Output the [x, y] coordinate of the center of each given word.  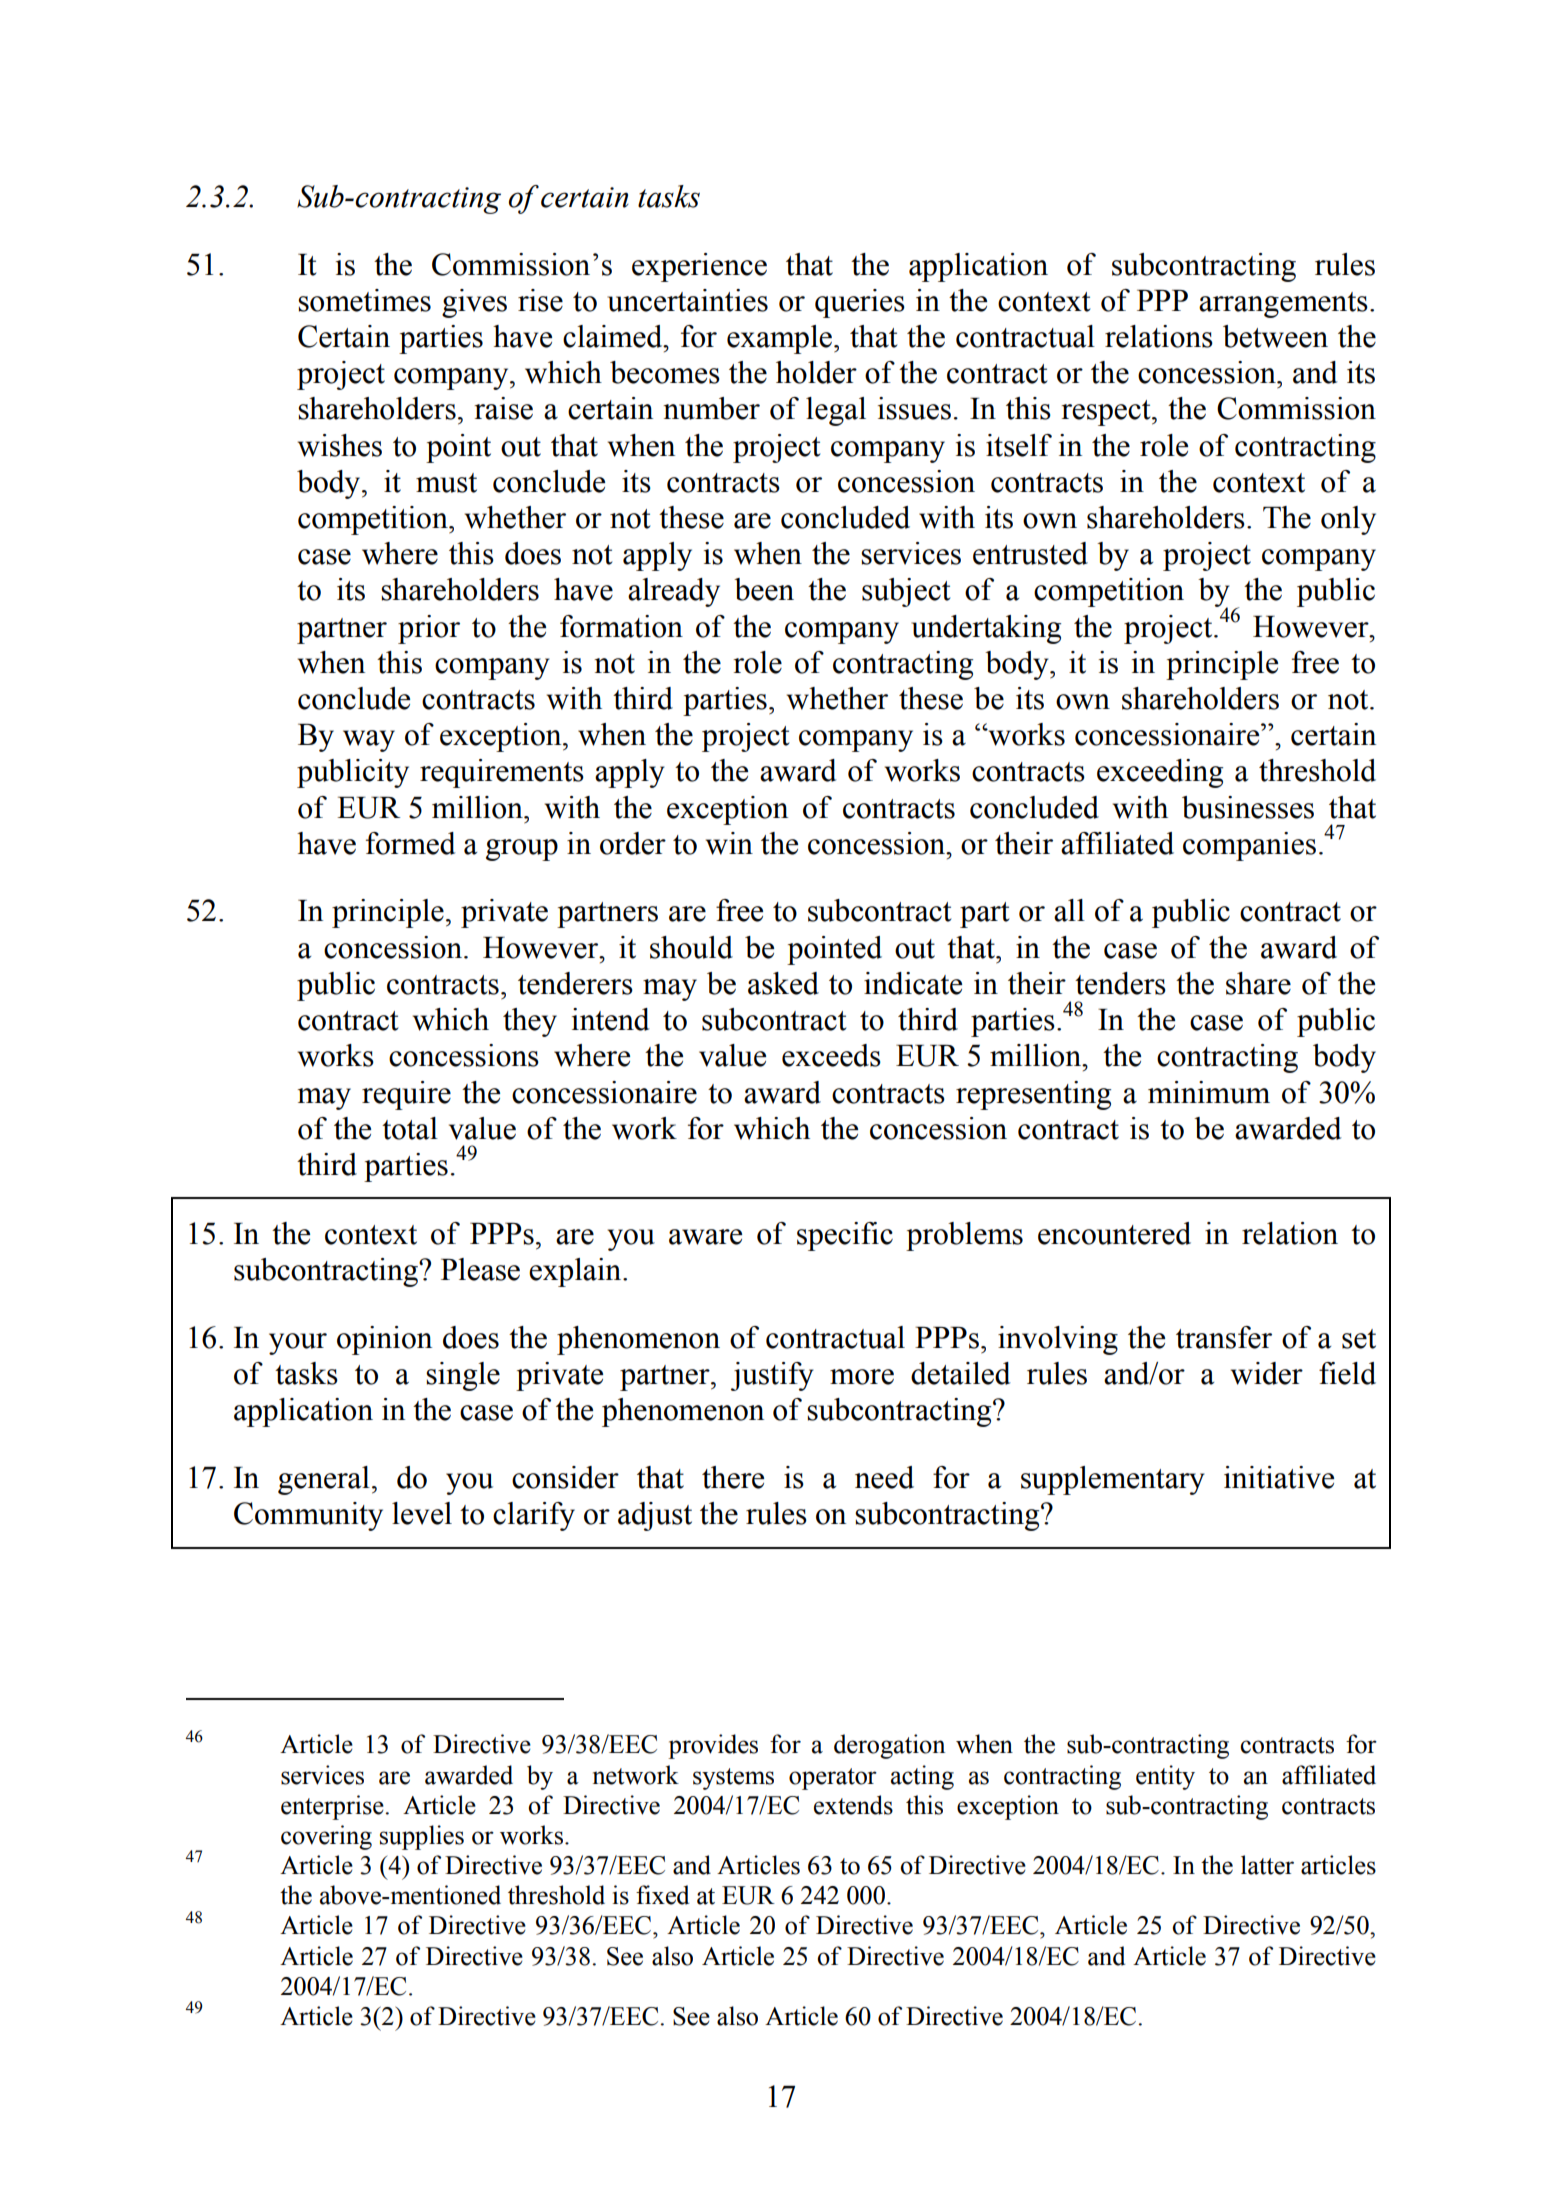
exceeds [831, 1055]
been [764, 589]
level [422, 1513]
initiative [1279, 1477]
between [1275, 336]
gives [474, 303]
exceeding [1160, 773]
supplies [422, 1837]
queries [860, 303]
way [369, 741]
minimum [1209, 1092]
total [410, 1128]
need [884, 1477]
